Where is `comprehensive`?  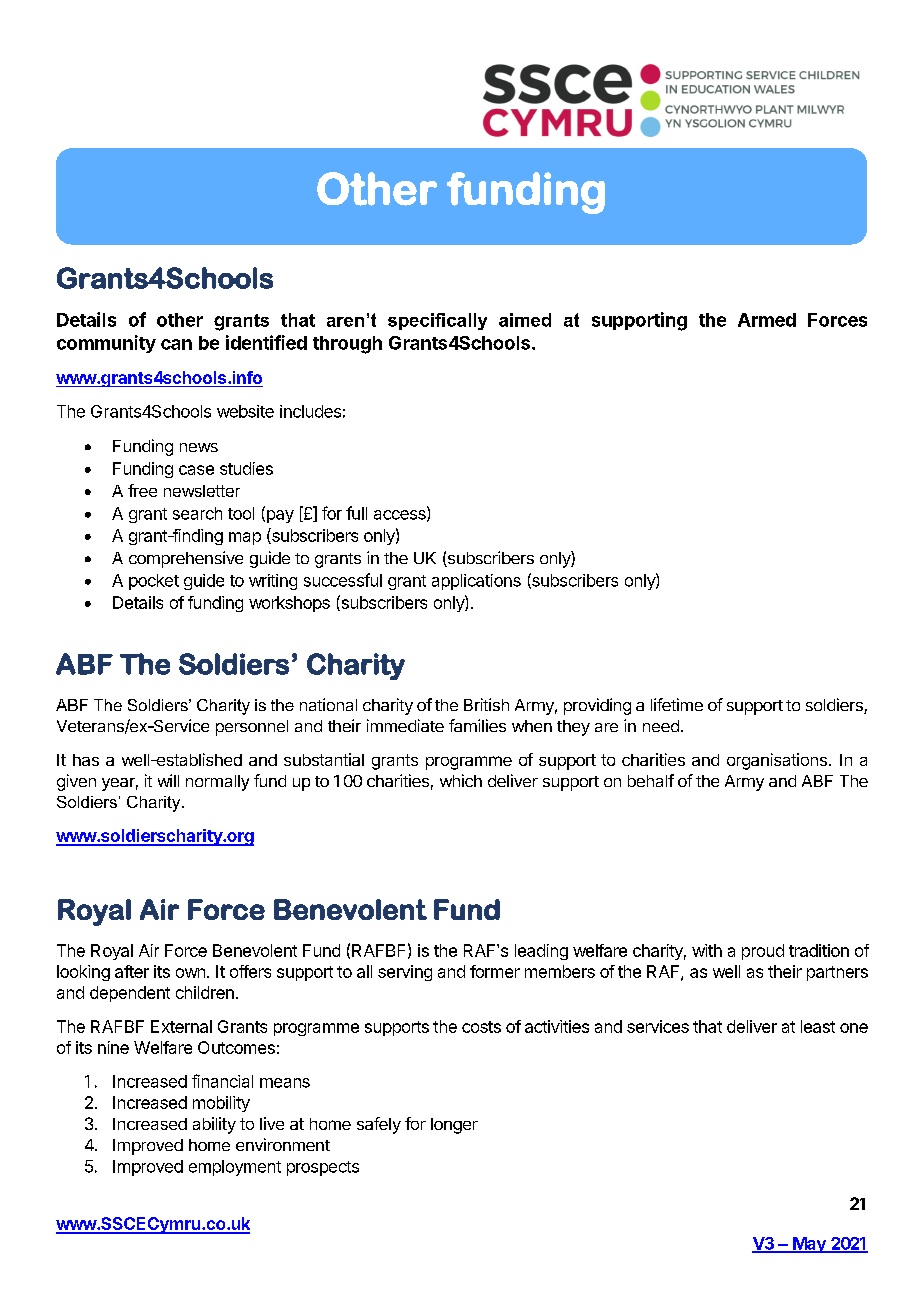
comprehensive is located at coordinates (186, 559).
